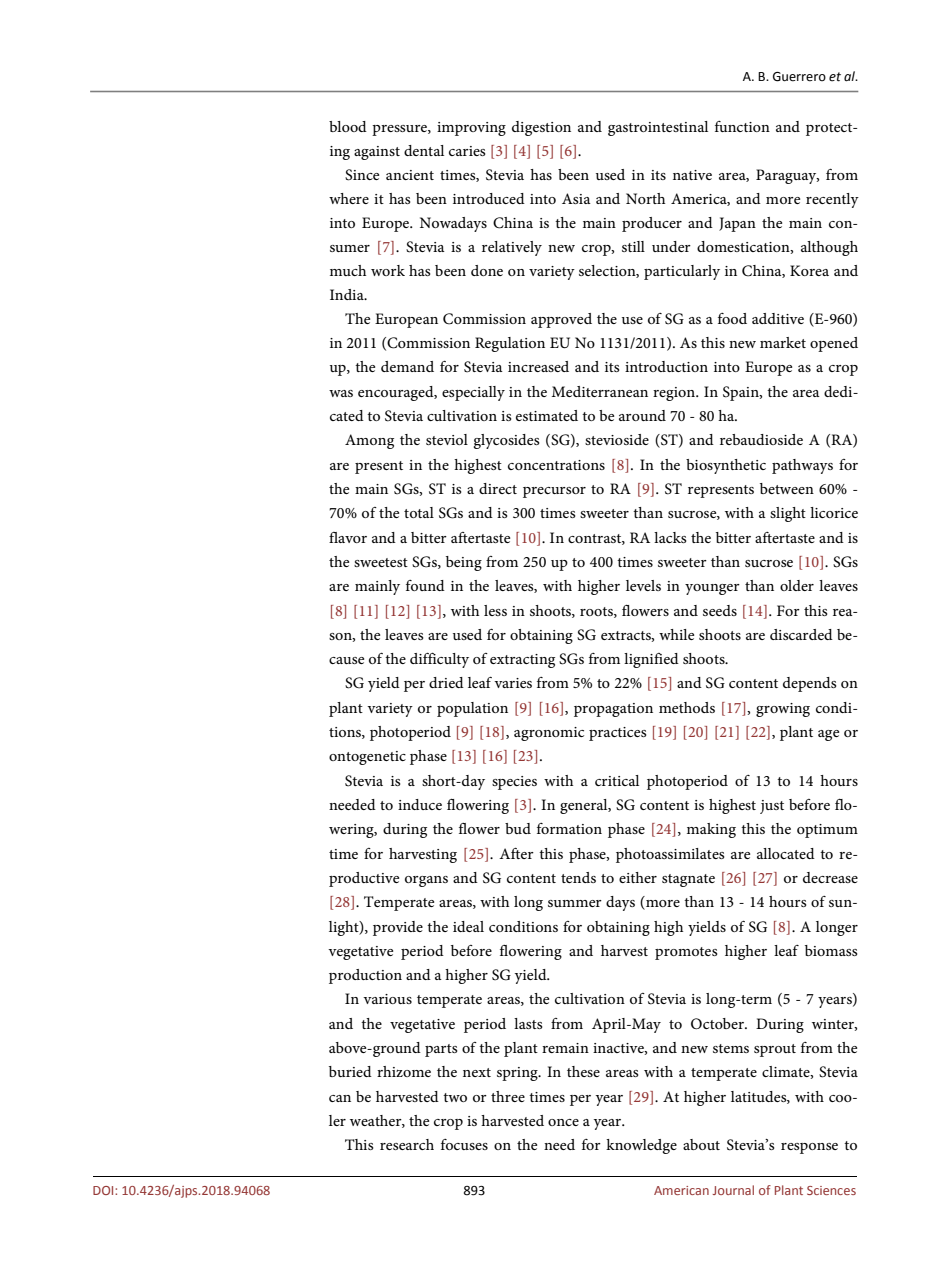 The image size is (949, 1288). I want to click on market, so click(783, 342).
